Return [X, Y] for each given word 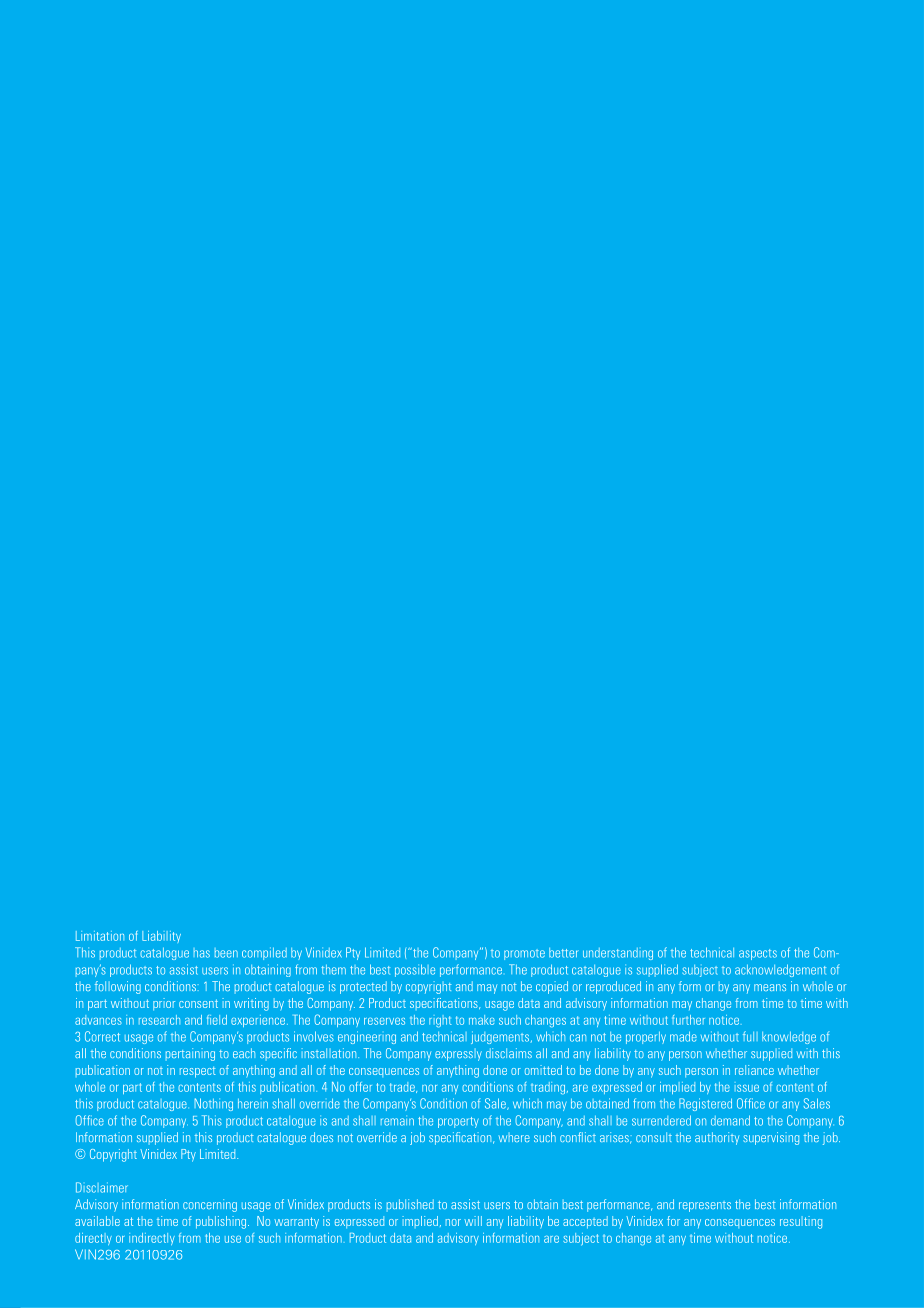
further [688, 1020]
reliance [754, 1070]
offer [360, 1087]
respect [198, 1072]
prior [164, 1004]
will [473, 1221]
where [514, 1137]
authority [717, 1138]
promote [524, 954]
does [321, 1137]
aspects [758, 954]
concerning [210, 1205]
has [202, 953]
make [482, 1020]
